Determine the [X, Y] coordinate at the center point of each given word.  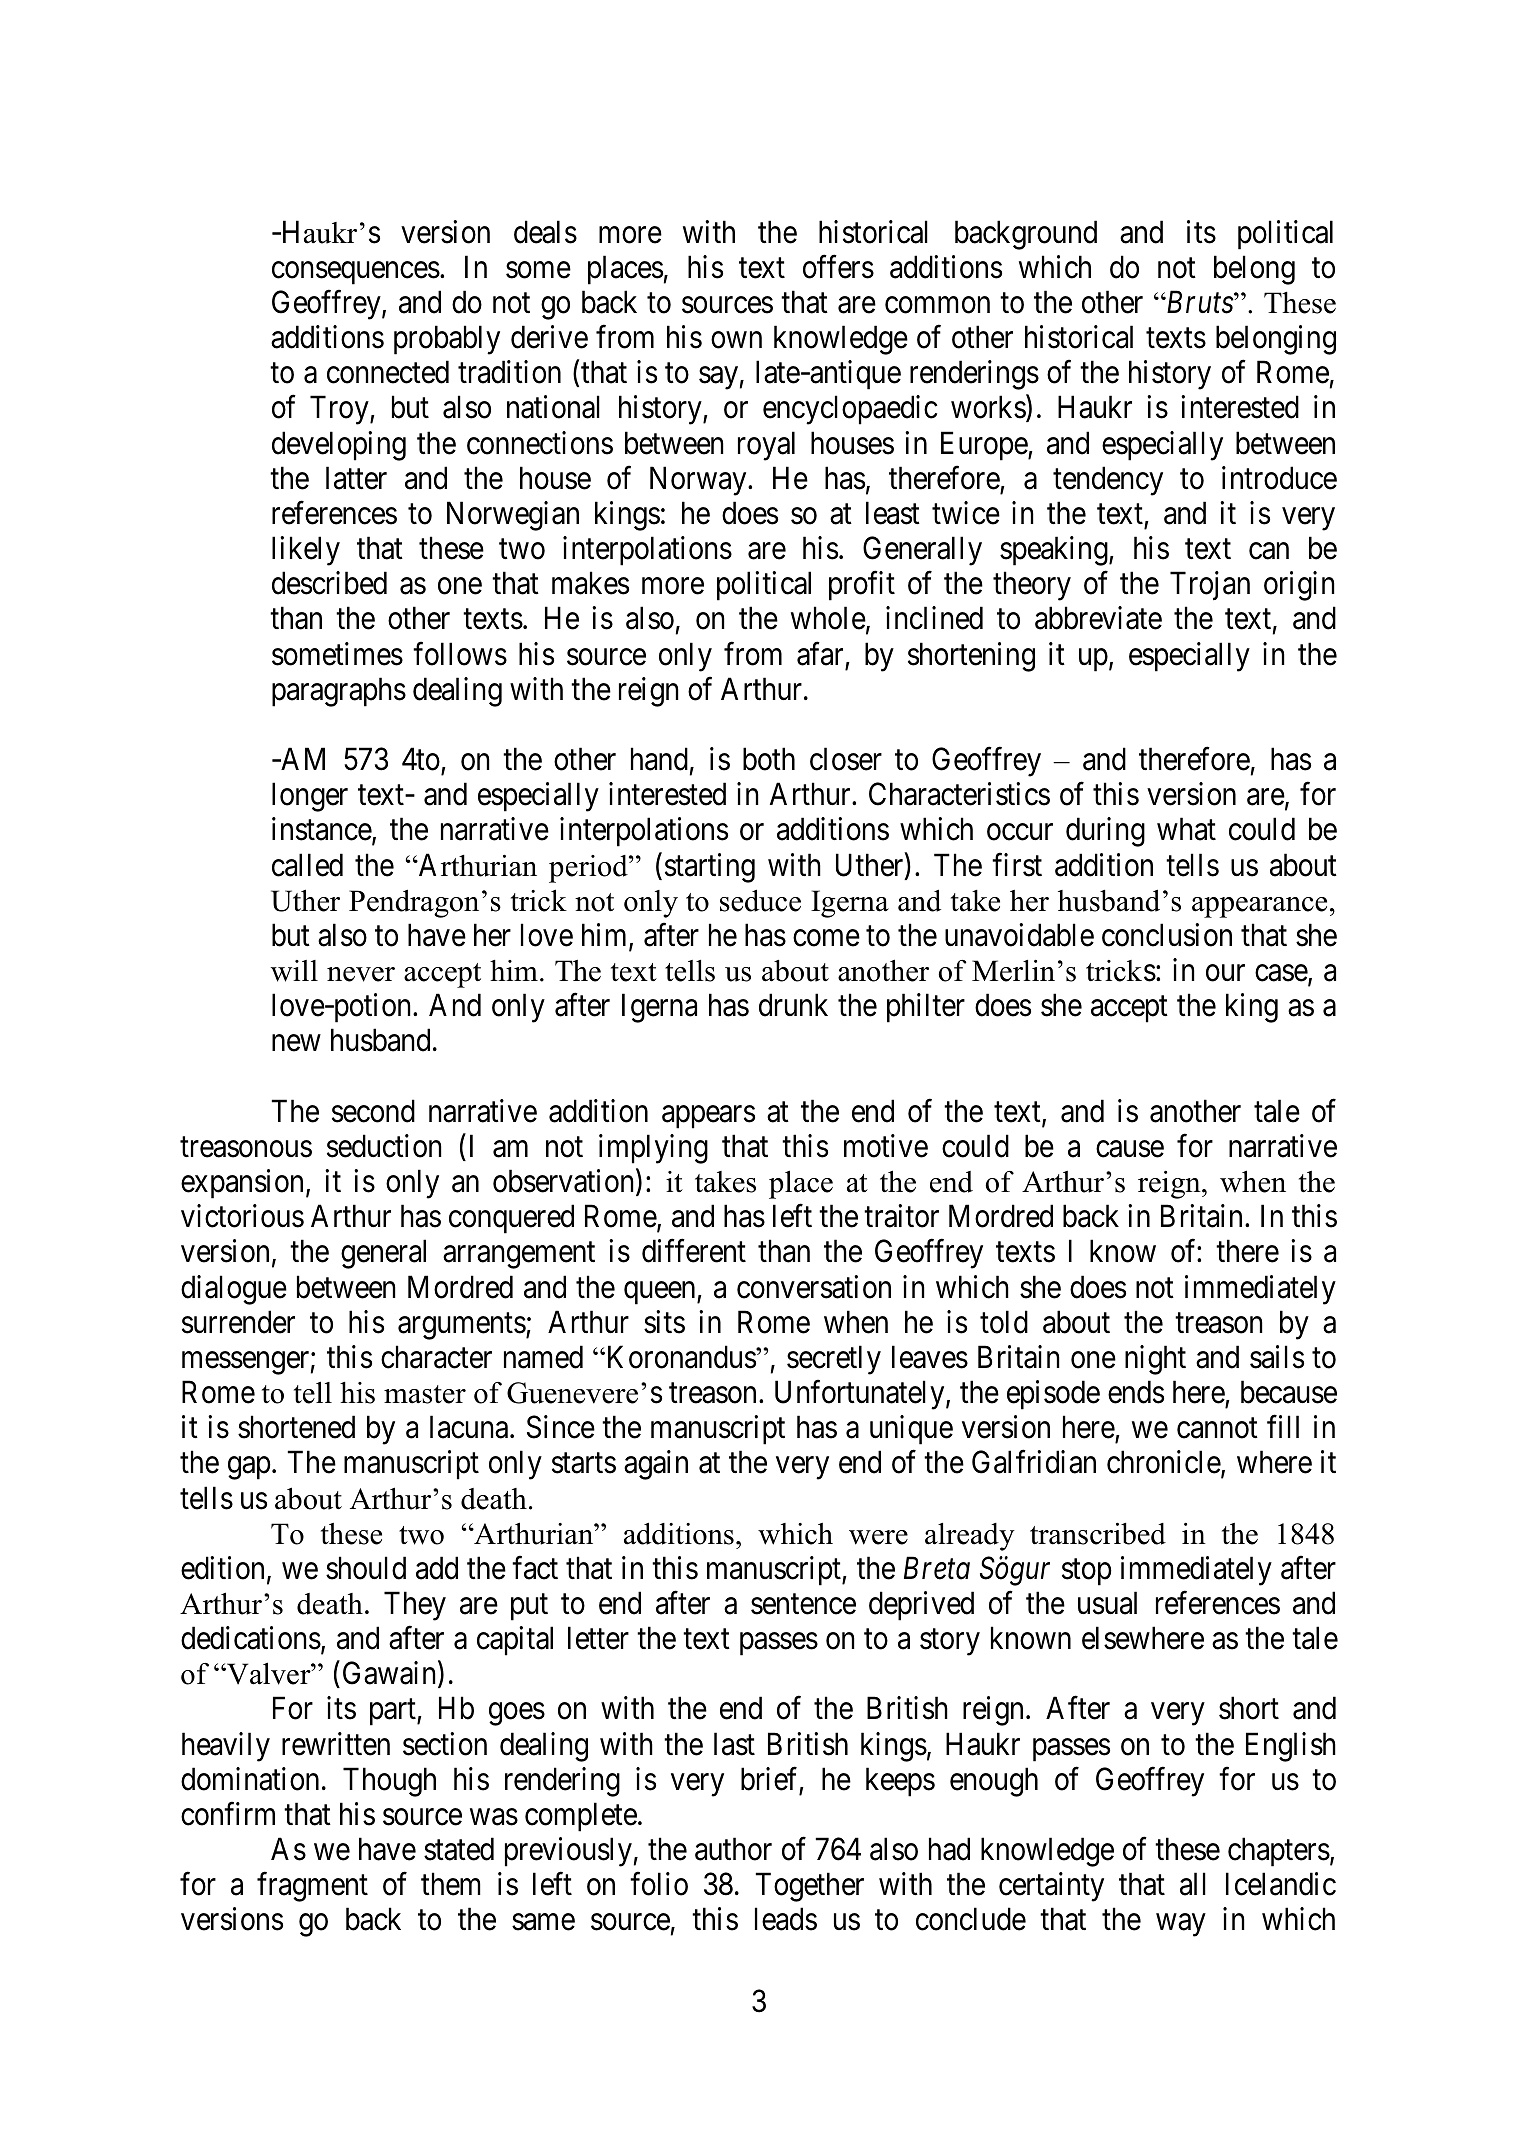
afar [820, 654]
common [937, 305]
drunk [793, 1005]
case [1282, 974]
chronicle [1164, 1464]
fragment [312, 1887]
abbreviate [1098, 618]
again [656, 1465]
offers [838, 267]
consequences [356, 273]
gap [249, 1468]
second [373, 1111]
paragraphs [339, 692]
